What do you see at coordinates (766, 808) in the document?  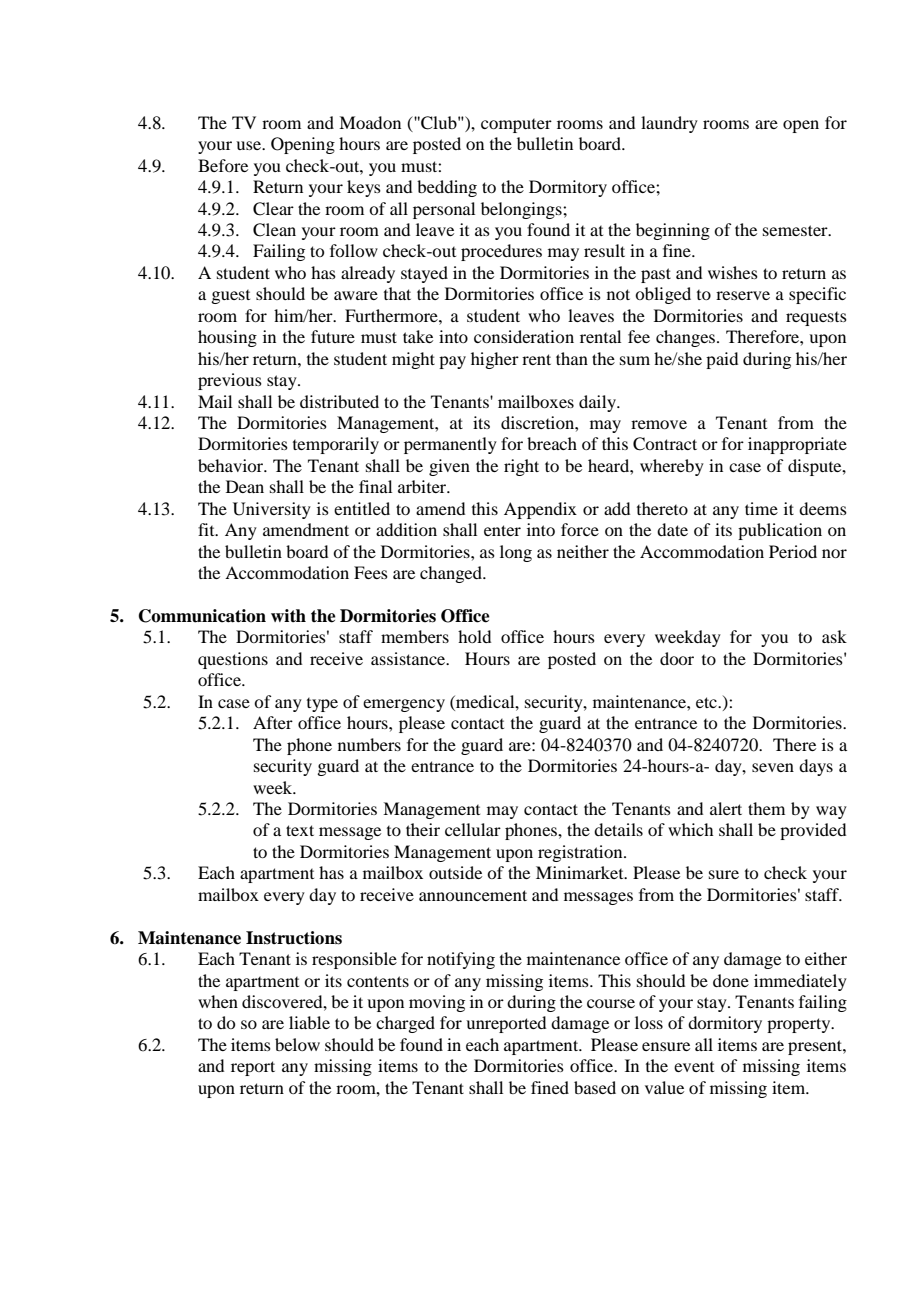 I see `them` at bounding box center [766, 808].
